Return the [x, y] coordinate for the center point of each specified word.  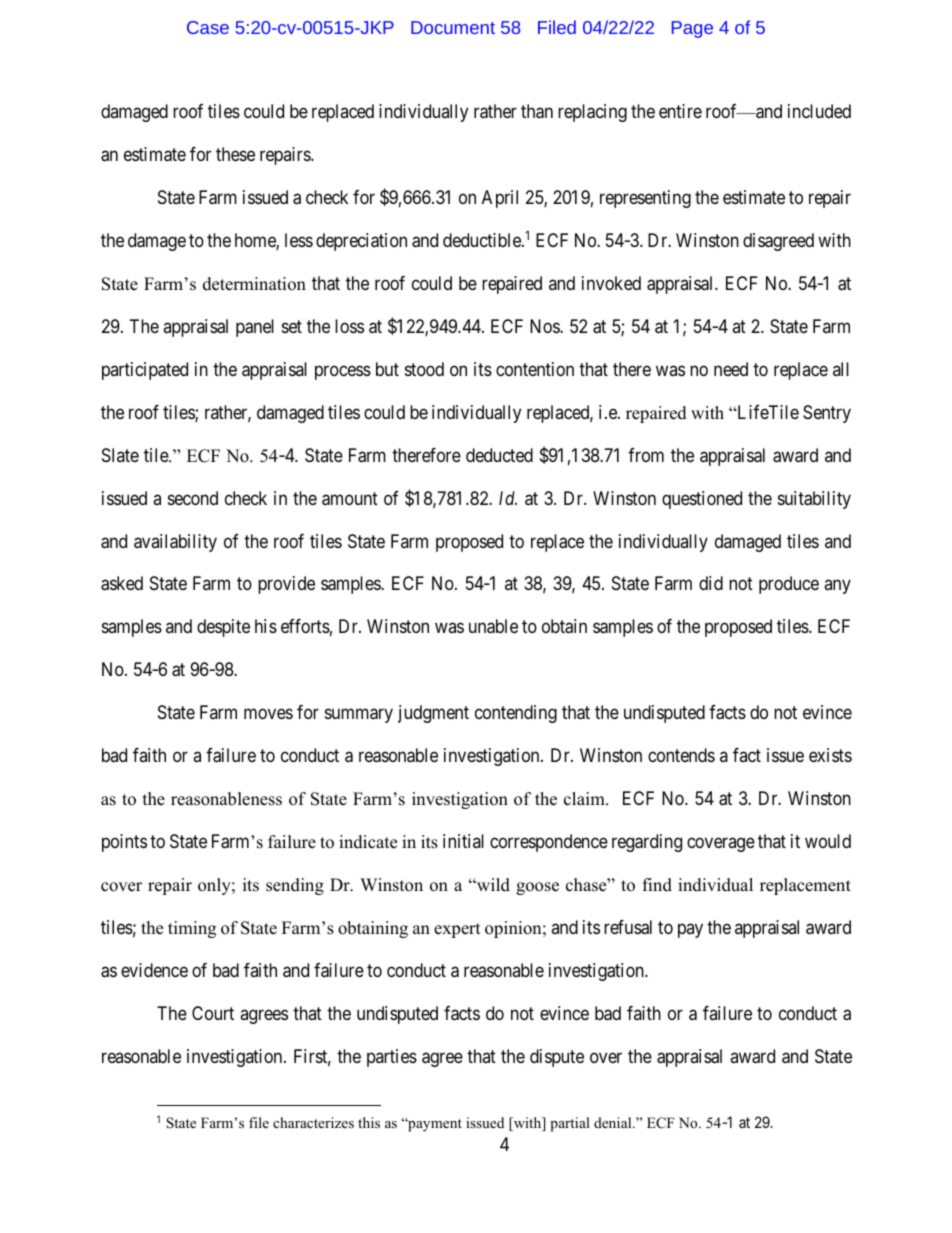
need [731, 369]
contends [681, 755]
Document [453, 27]
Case [208, 27]
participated [145, 371]
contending [516, 714]
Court [213, 1013]
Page [692, 29]
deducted [499, 455]
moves [268, 714]
